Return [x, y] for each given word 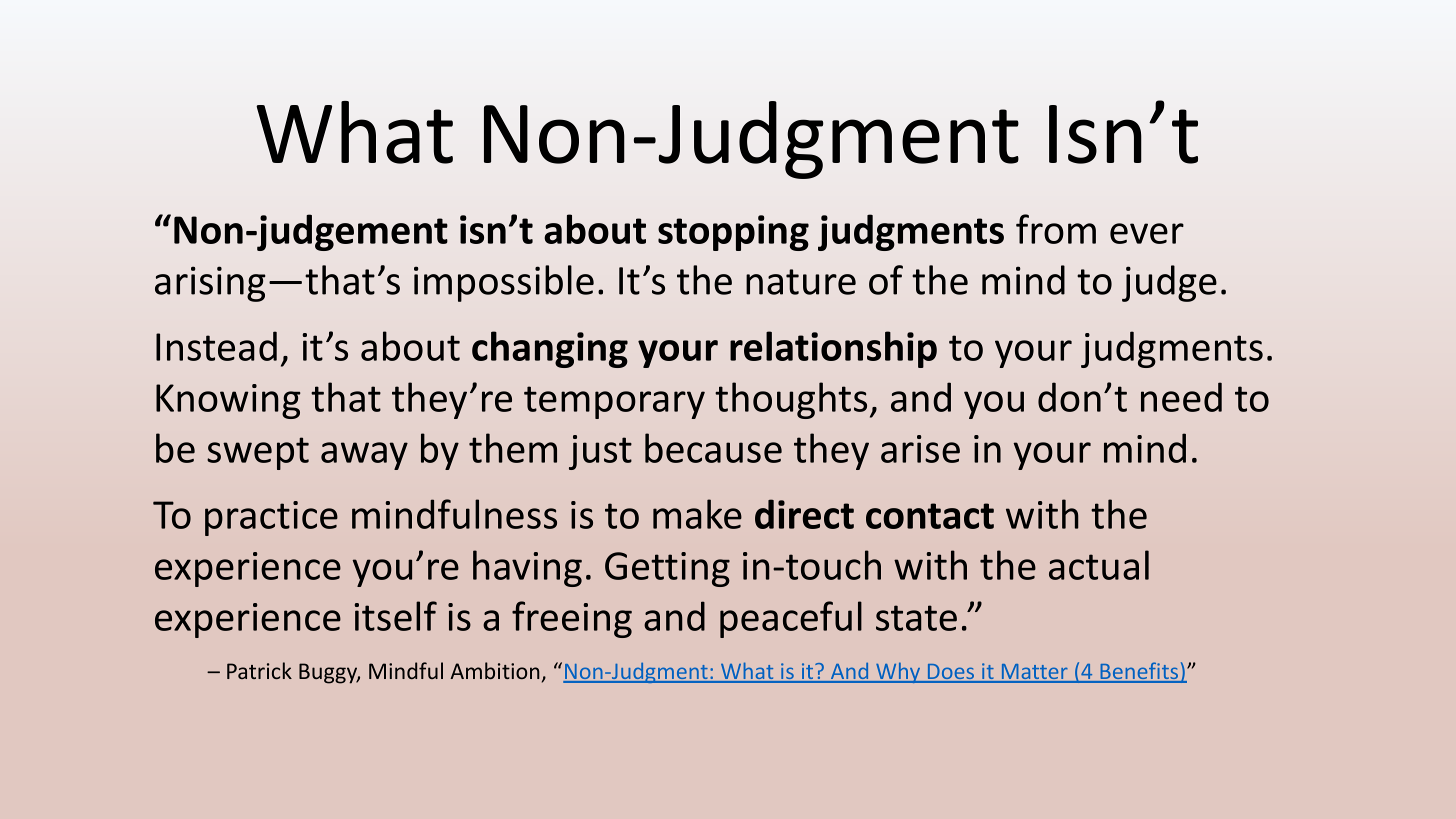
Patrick [259, 670]
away [364, 456]
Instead [216, 346]
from [1056, 229]
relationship [833, 349]
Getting [667, 569]
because [713, 448]
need [1181, 397]
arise [920, 449]
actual [1099, 565]
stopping [733, 233]
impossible [504, 283]
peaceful [791, 619]
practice [271, 518]
